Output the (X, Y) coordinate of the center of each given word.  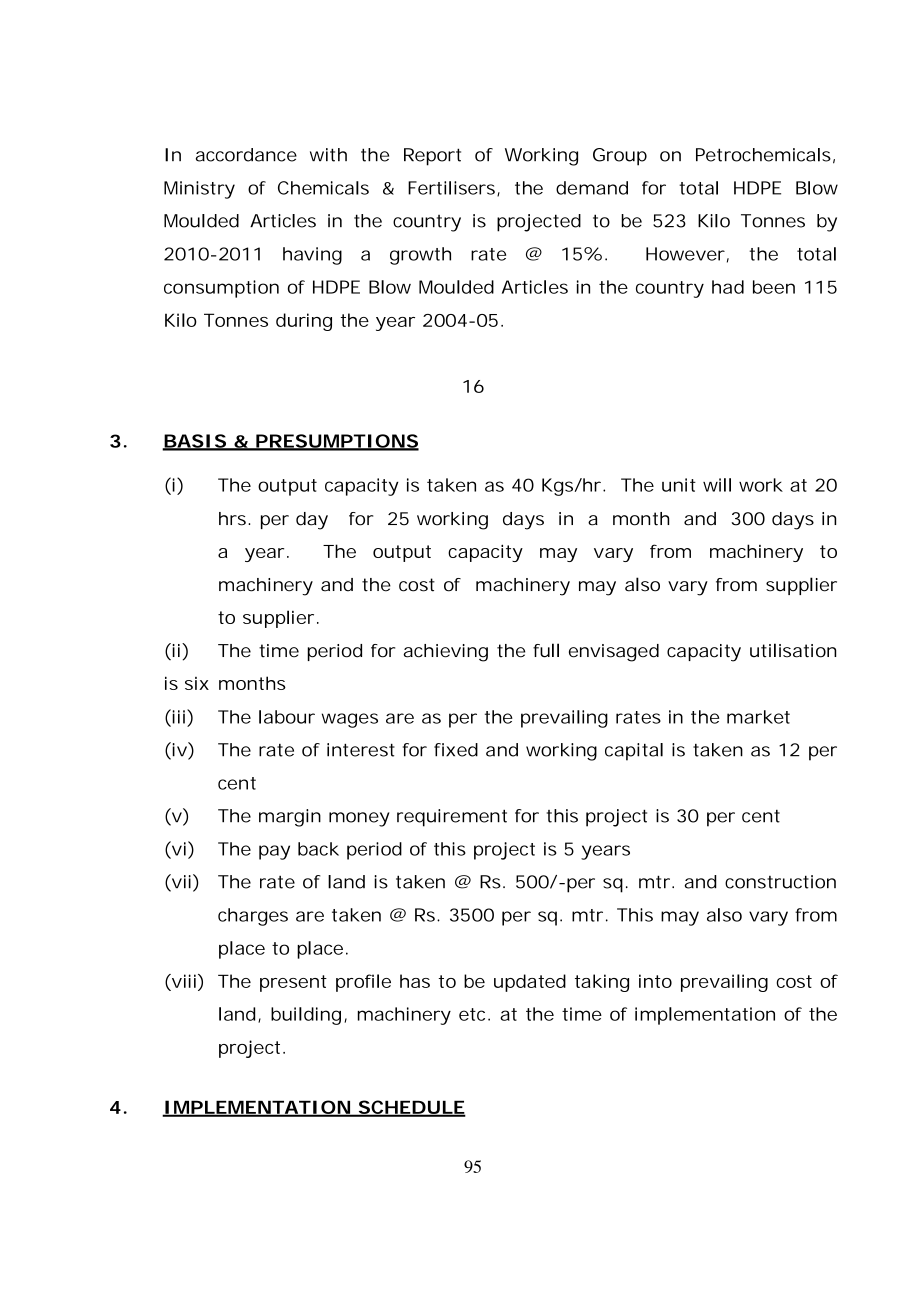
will (717, 485)
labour (287, 717)
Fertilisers (453, 189)
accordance (246, 155)
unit (679, 485)
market (758, 717)
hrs (232, 519)
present (293, 983)
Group (620, 157)
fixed (456, 750)
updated (530, 983)
